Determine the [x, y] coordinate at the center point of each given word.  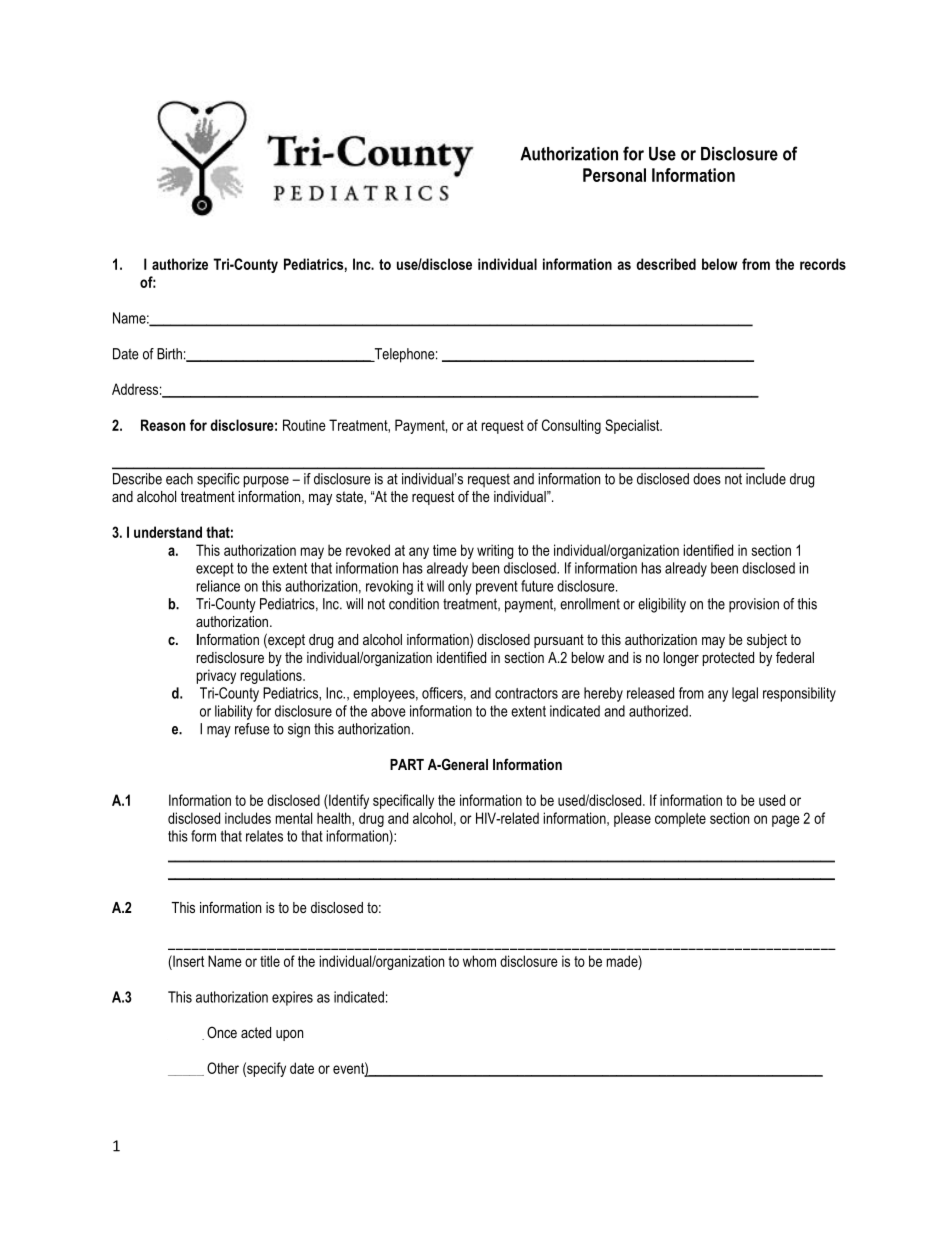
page [786, 821]
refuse [252, 729]
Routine [304, 425]
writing [495, 551]
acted [256, 1032]
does [707, 479]
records [823, 264]
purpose [266, 482]
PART [407, 764]
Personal [614, 175]
